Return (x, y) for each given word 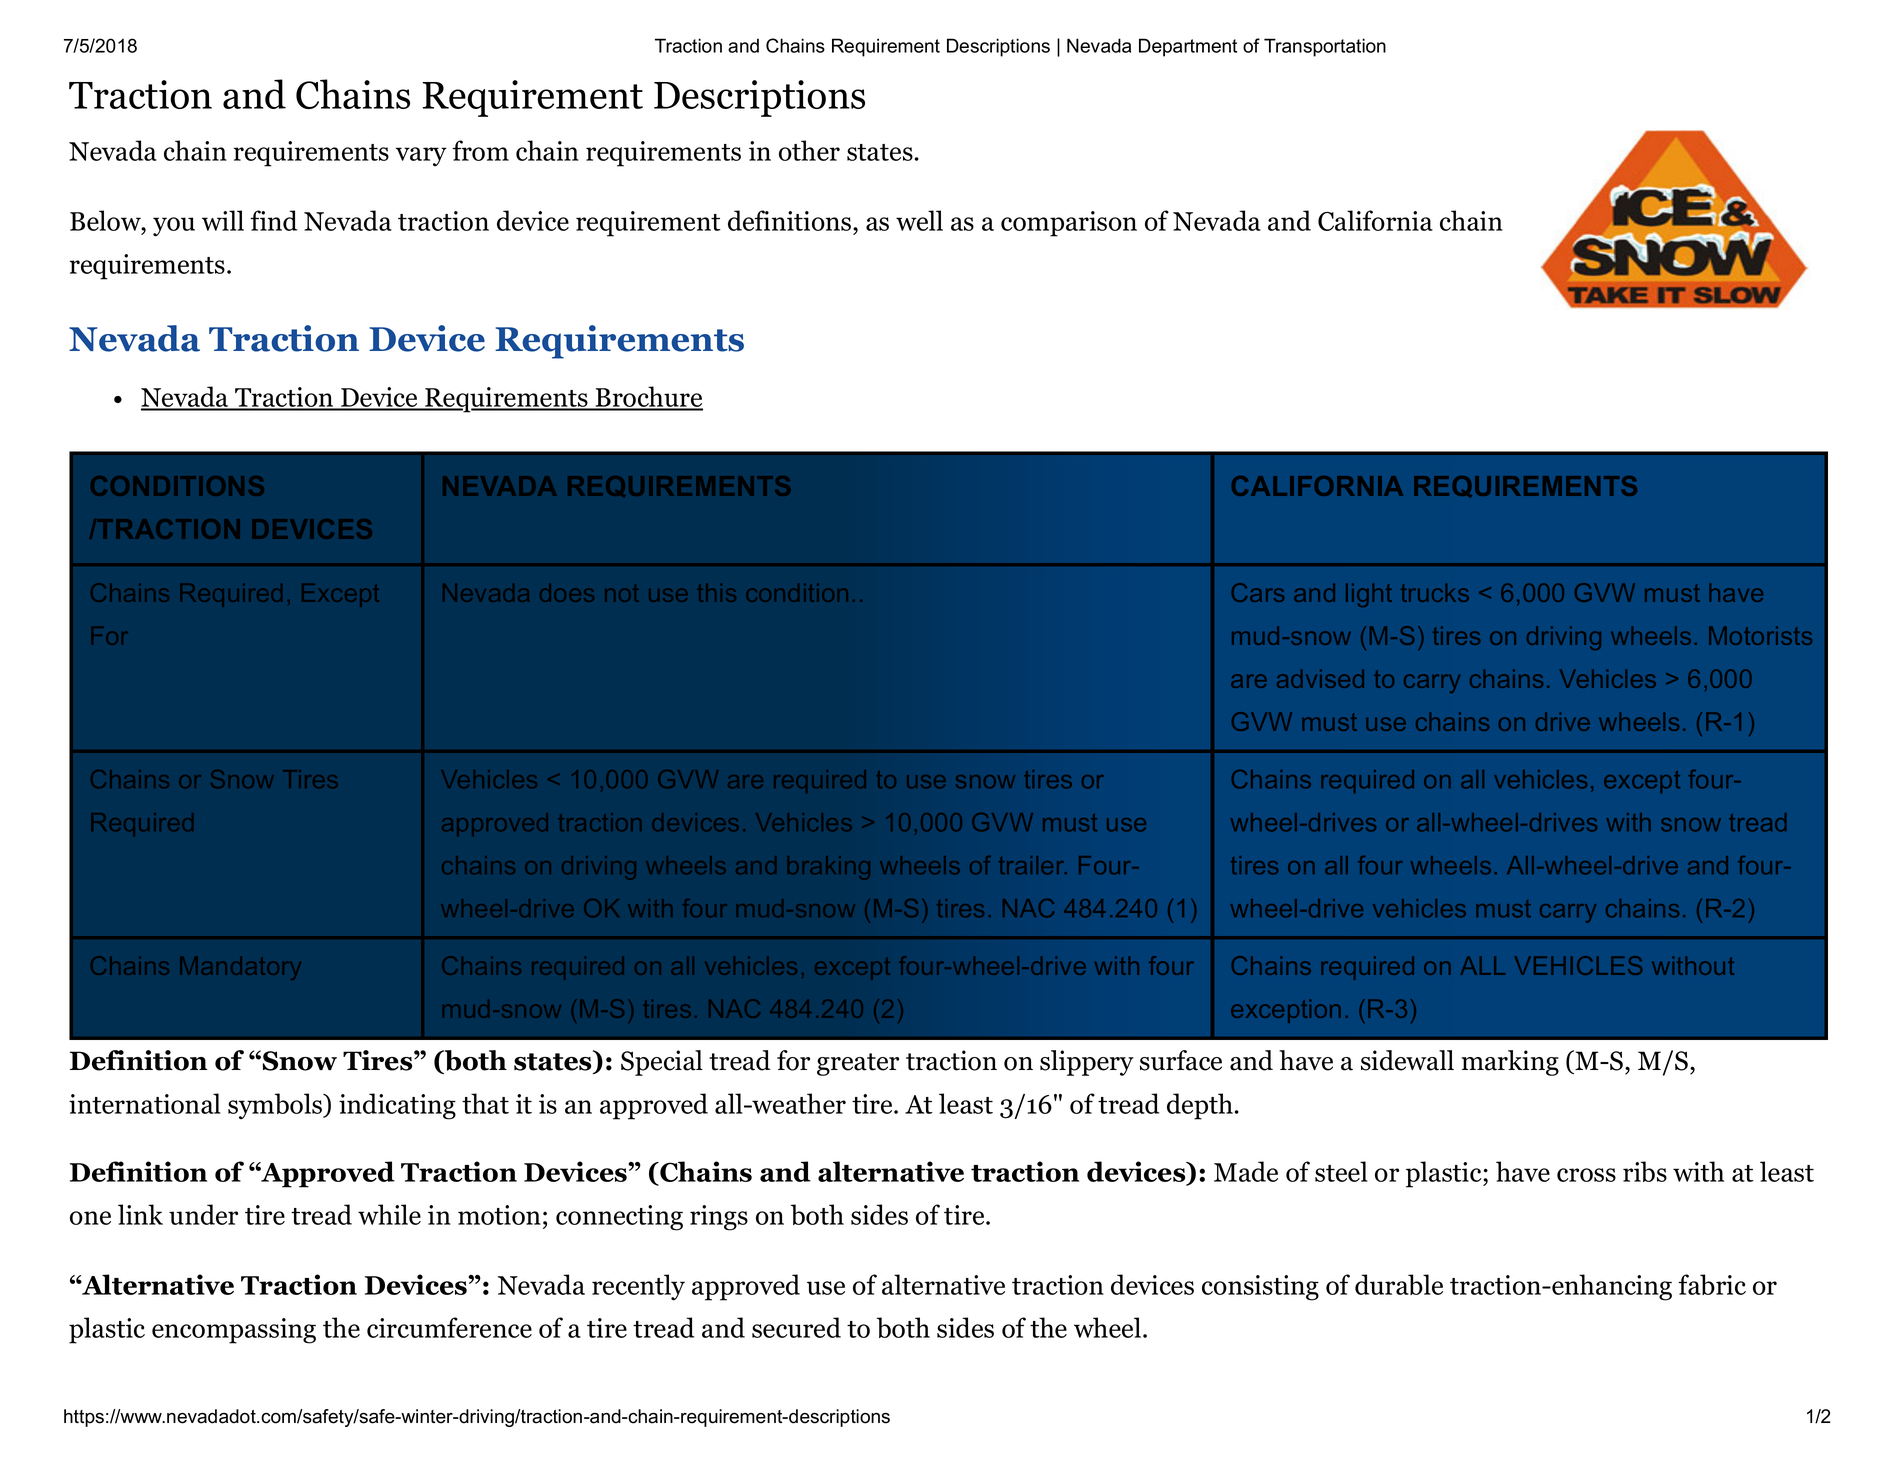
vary (421, 156)
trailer (1033, 865)
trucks (1435, 592)
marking (1510, 1063)
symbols (276, 1106)
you (174, 227)
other (809, 150)
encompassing (234, 1331)
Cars (1258, 592)
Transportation (1325, 47)
